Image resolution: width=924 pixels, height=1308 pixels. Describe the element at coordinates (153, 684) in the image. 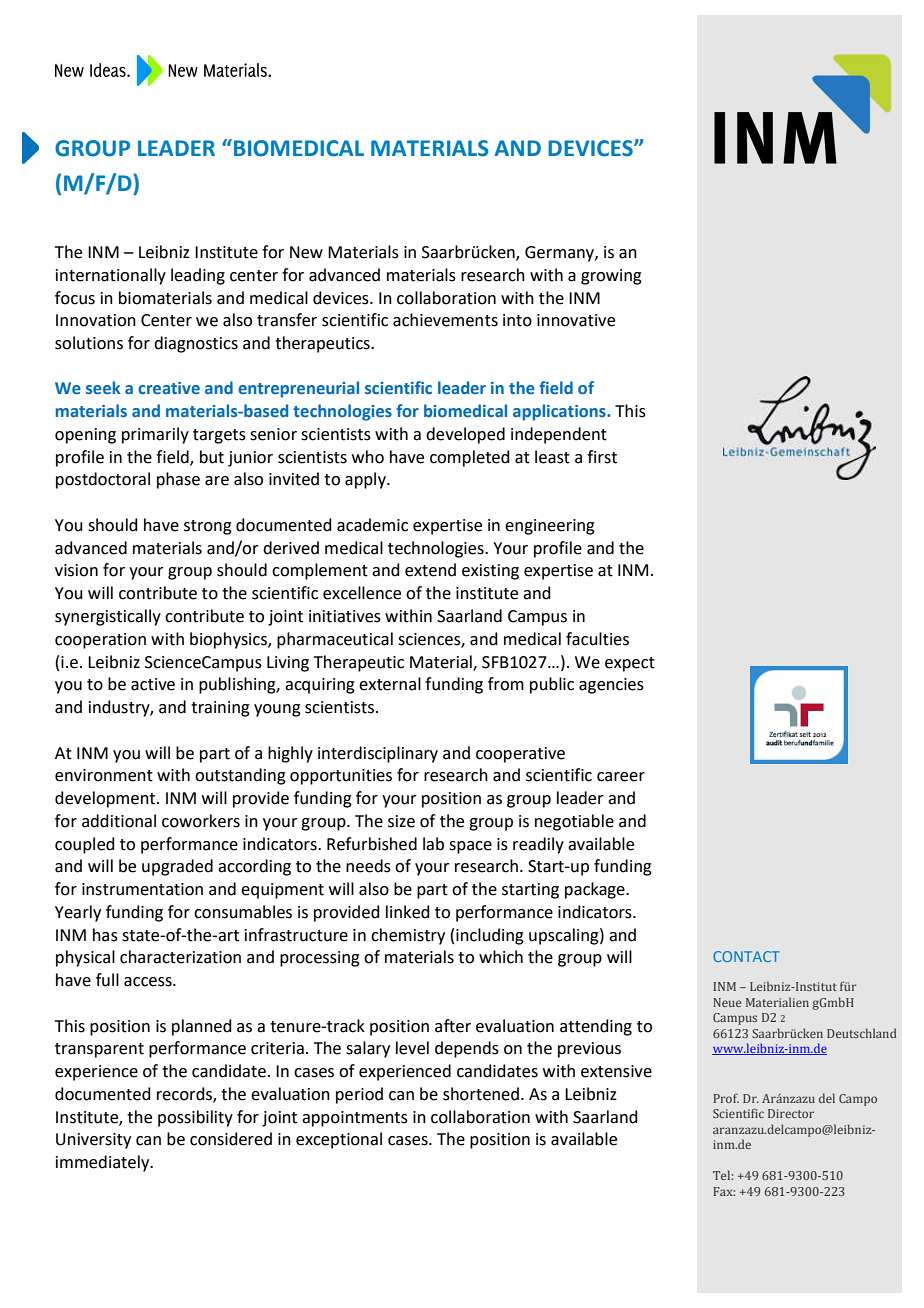

I see `active` at that location.
